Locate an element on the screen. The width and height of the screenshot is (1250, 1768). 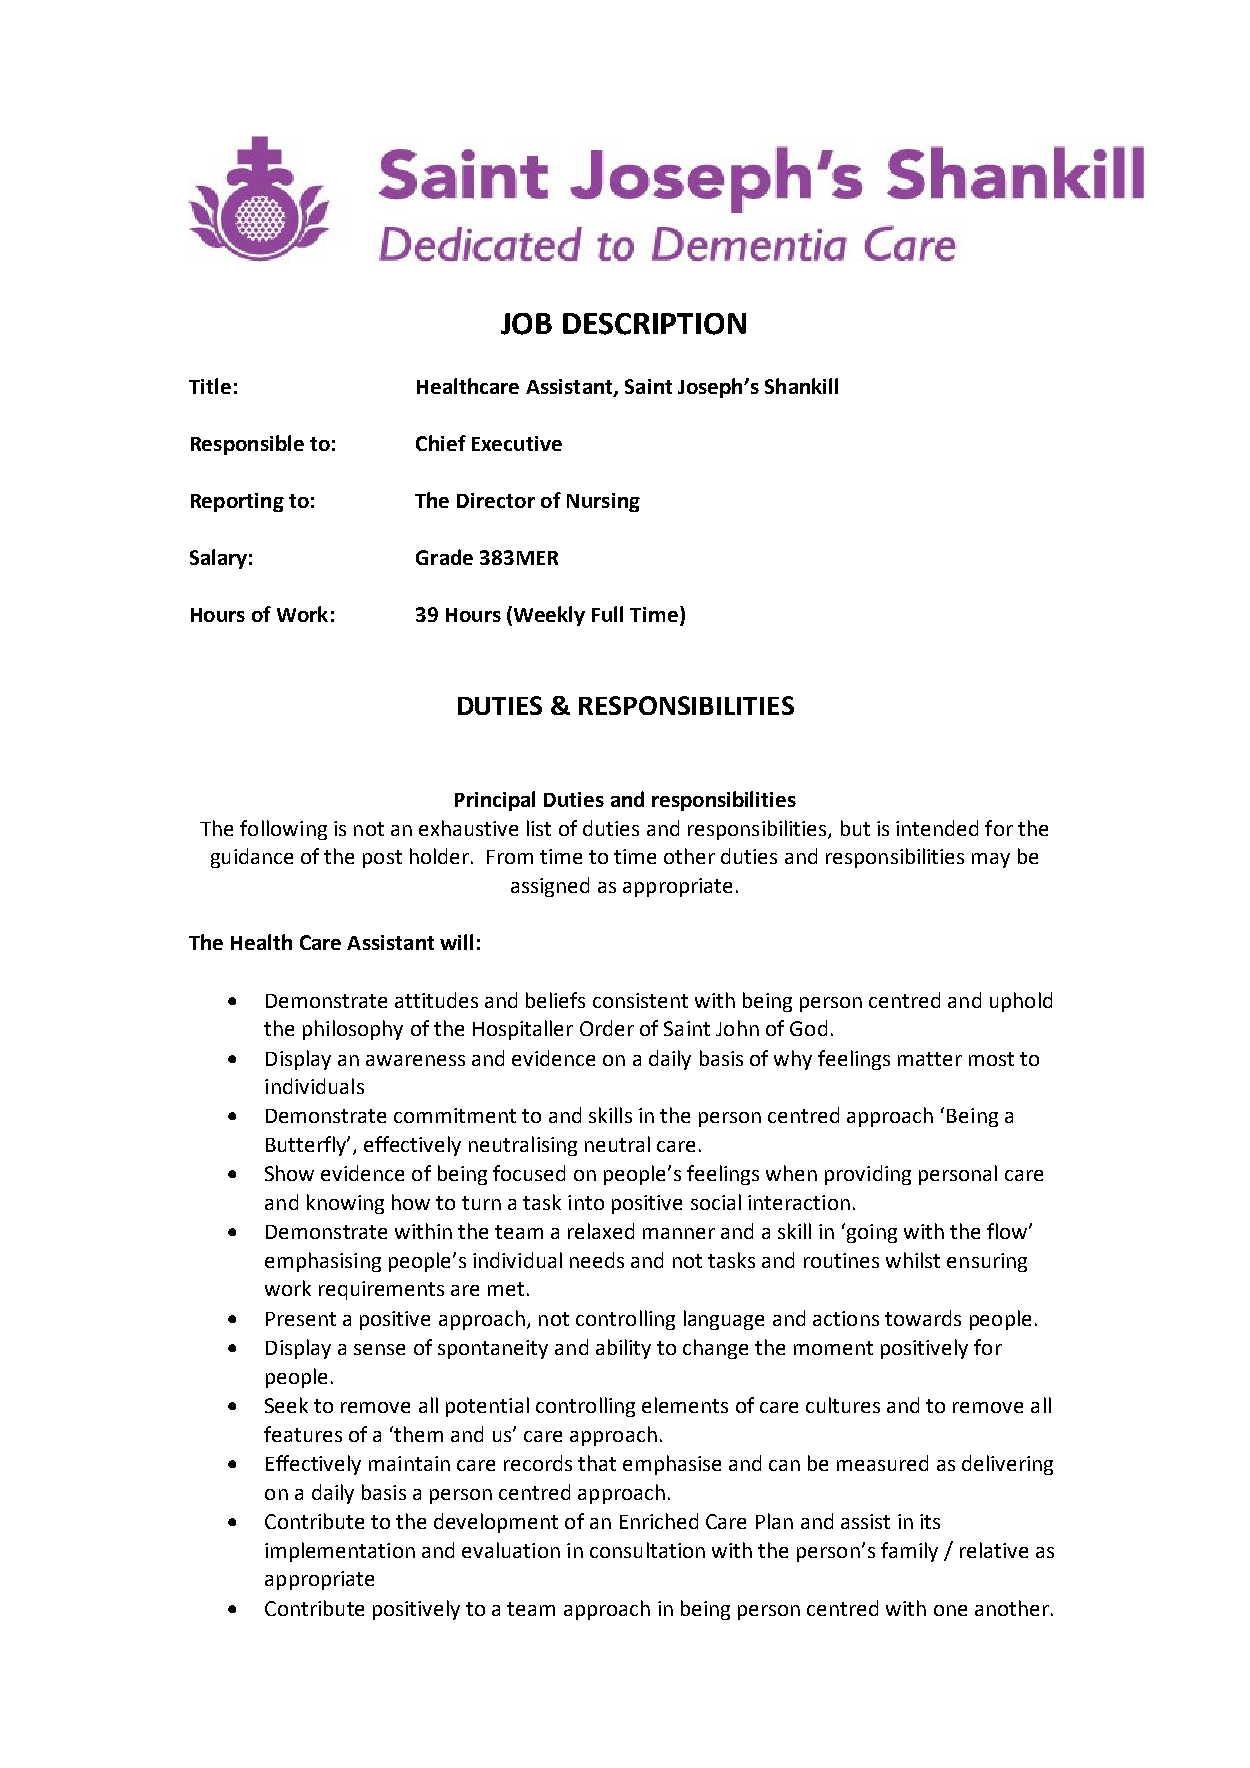
implementation is located at coordinates (340, 1552).
